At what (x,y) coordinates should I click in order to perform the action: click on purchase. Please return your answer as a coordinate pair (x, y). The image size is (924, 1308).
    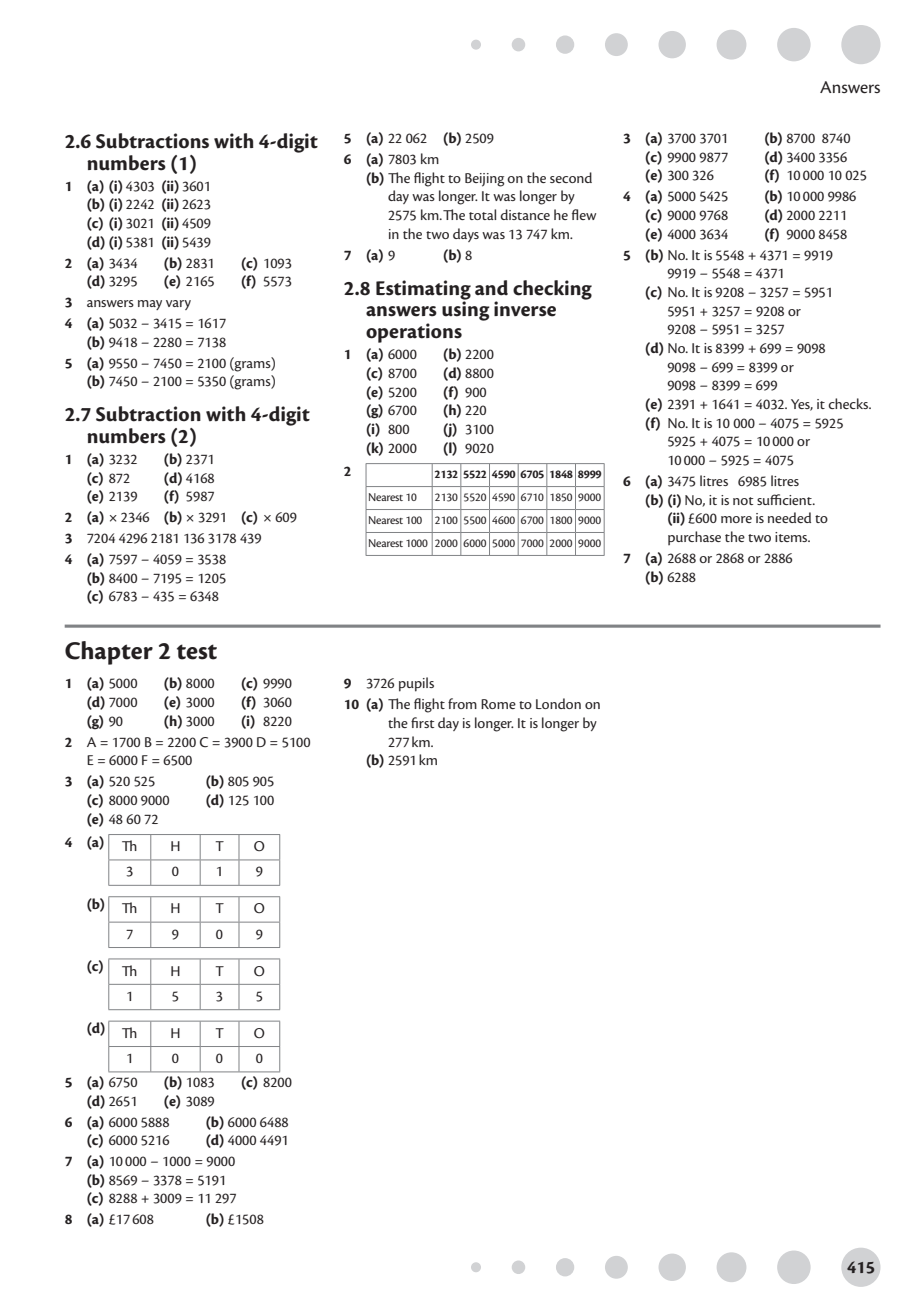
    Looking at the image, I should click on (694, 538).
